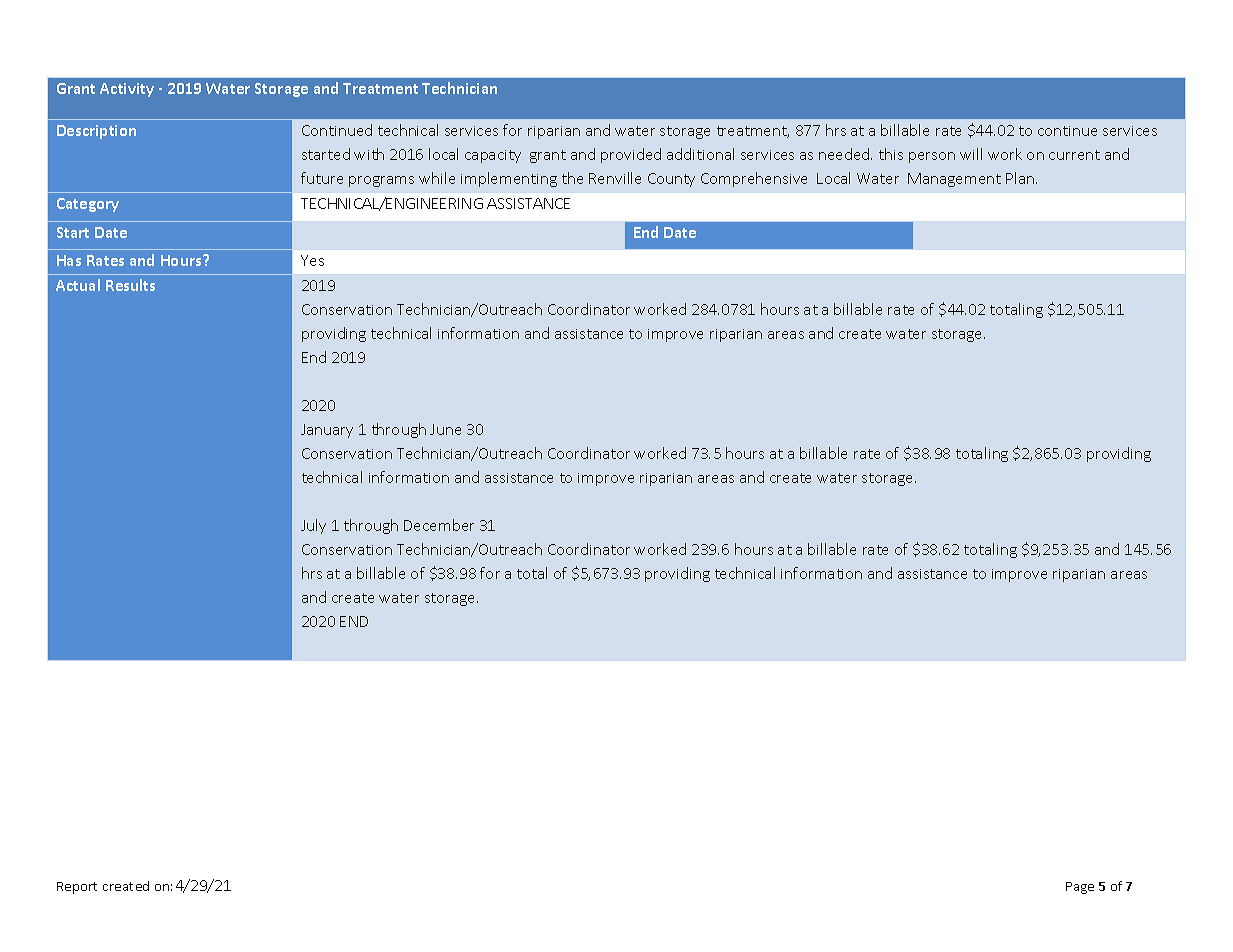  I want to click on July, so click(313, 526).
